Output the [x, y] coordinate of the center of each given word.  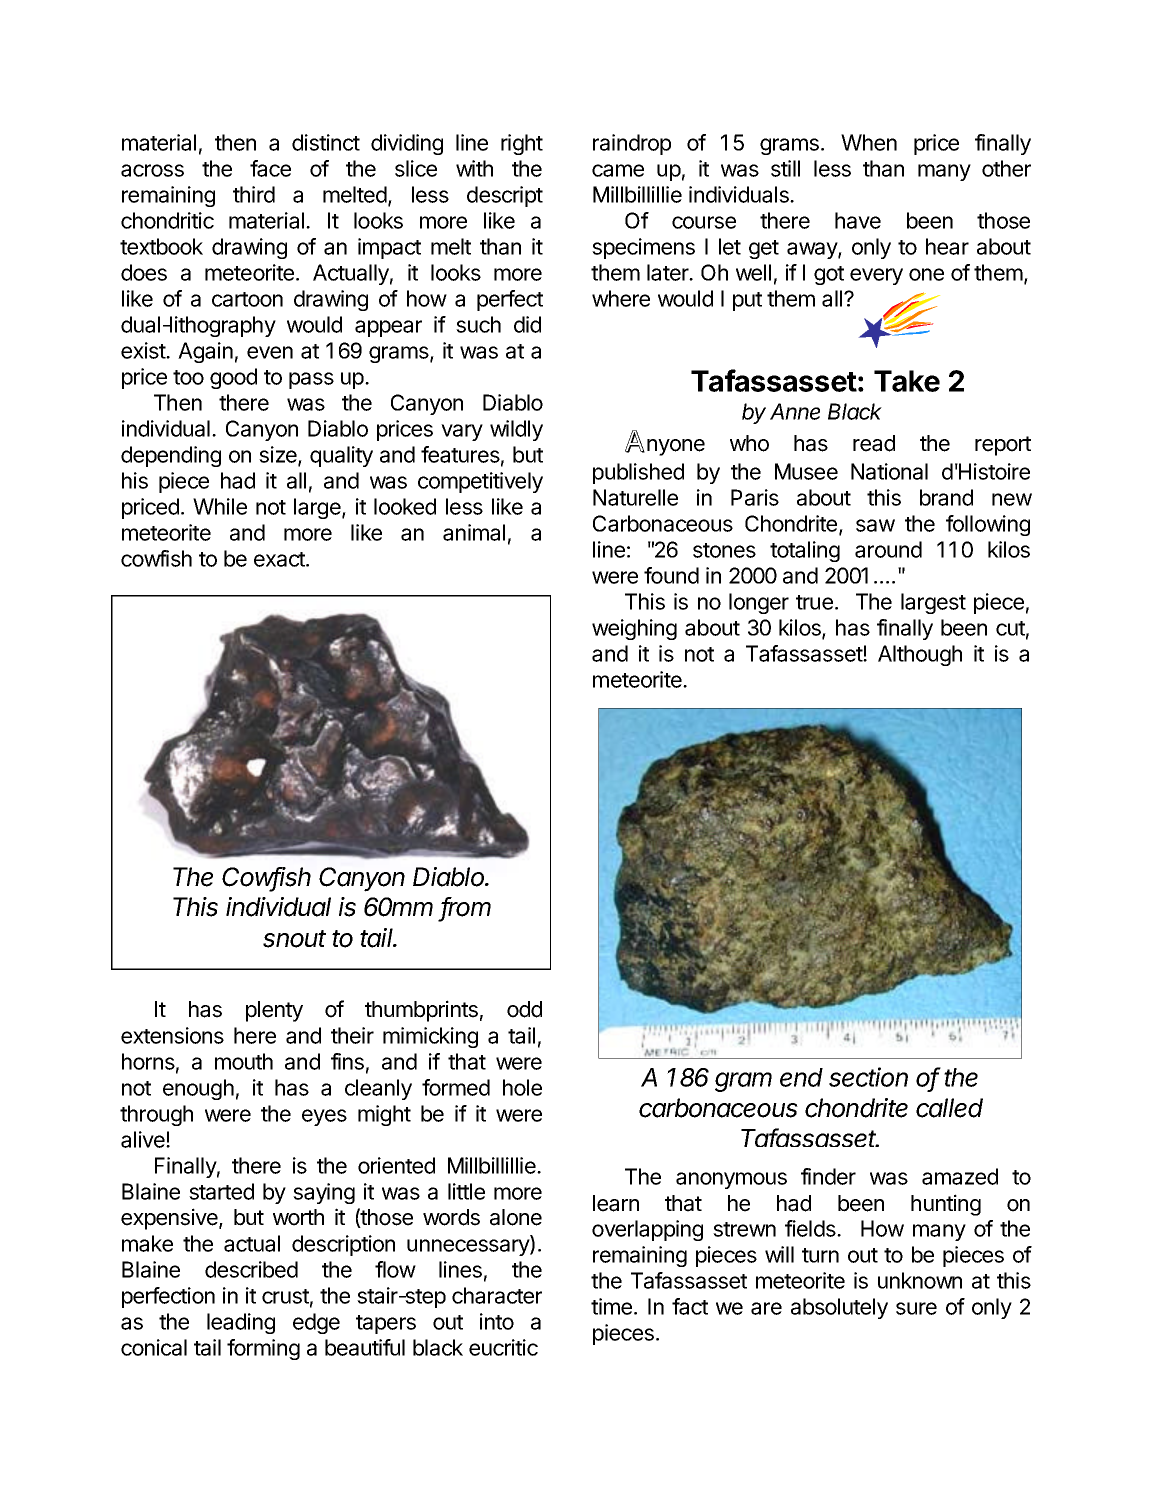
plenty [274, 1011]
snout [294, 939]
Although [920, 655]
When [869, 142]
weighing [634, 629]
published [638, 473]
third [254, 194]
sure [916, 1308]
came [618, 170]
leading [241, 1323]
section [868, 1077]
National [889, 471]
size [279, 456]
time [613, 1306]
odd [524, 1009]
